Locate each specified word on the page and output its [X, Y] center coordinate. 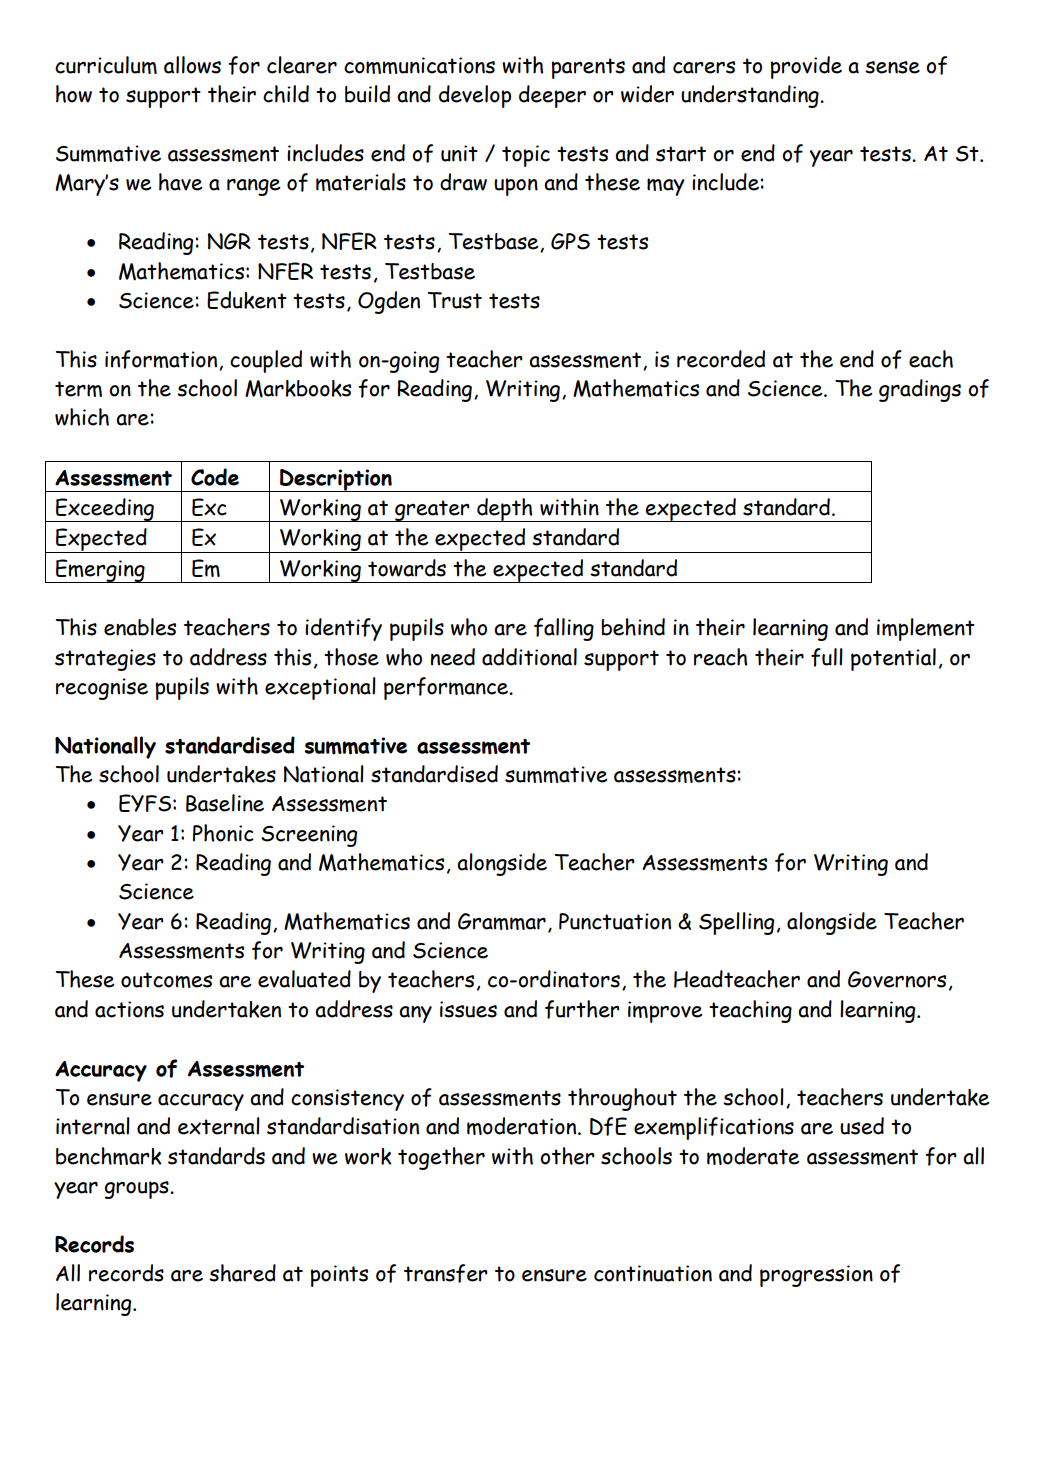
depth [505, 510]
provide [806, 67]
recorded [721, 359]
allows [192, 65]
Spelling [736, 923]
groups [138, 1190]
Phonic [223, 833]
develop [475, 96]
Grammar [502, 921]
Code [215, 477]
